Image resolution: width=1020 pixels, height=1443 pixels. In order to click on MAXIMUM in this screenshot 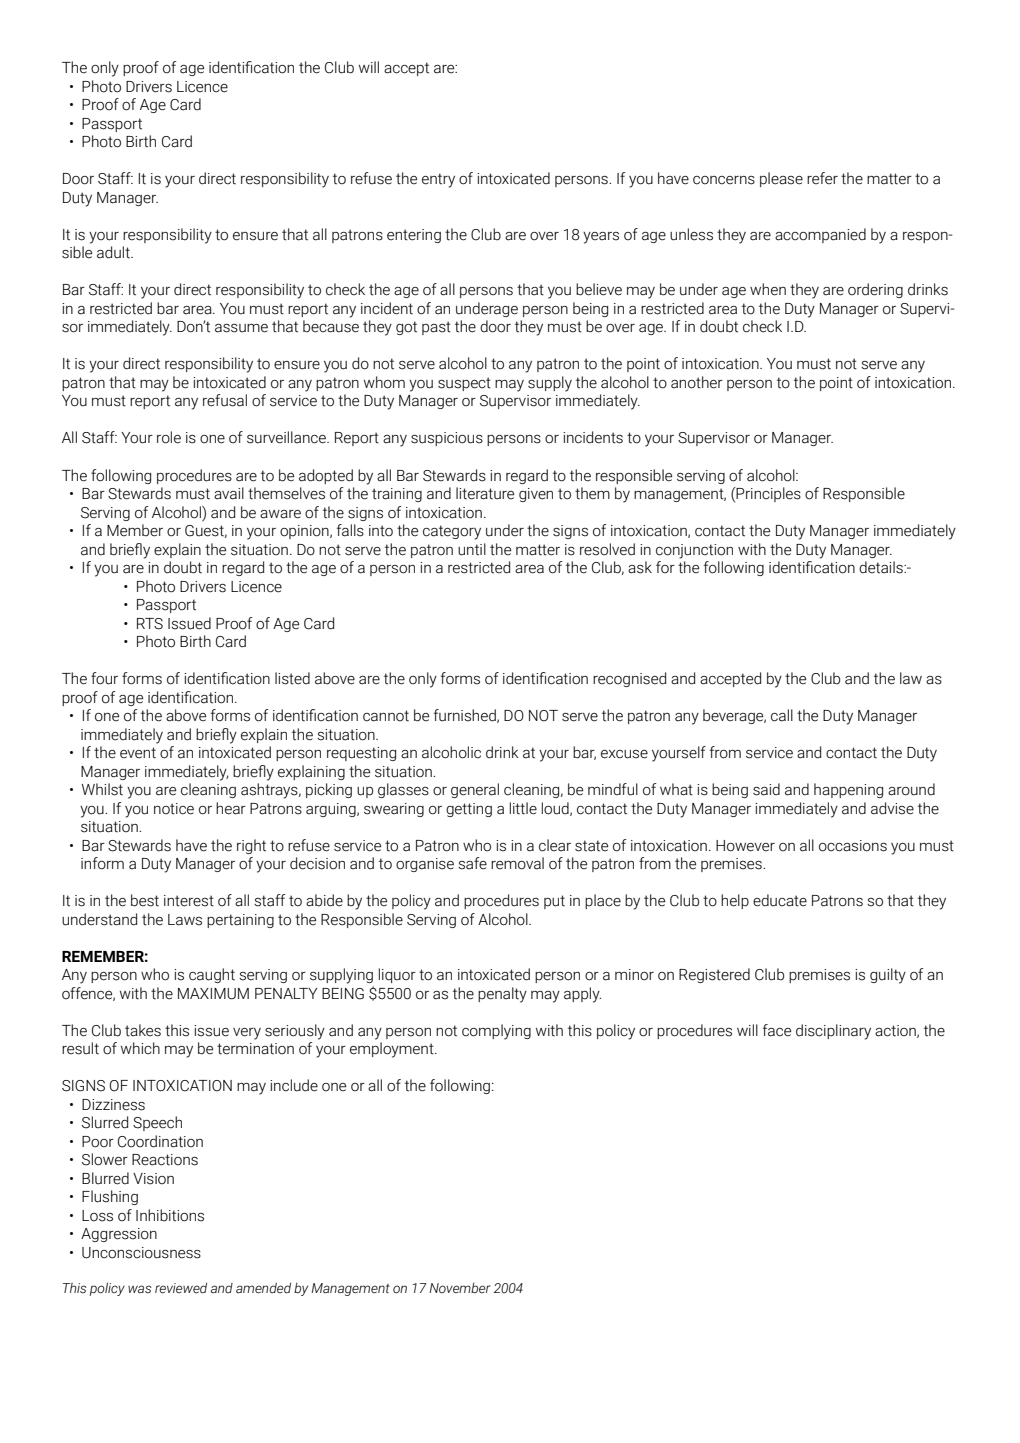, I will do `click(213, 994)`.
